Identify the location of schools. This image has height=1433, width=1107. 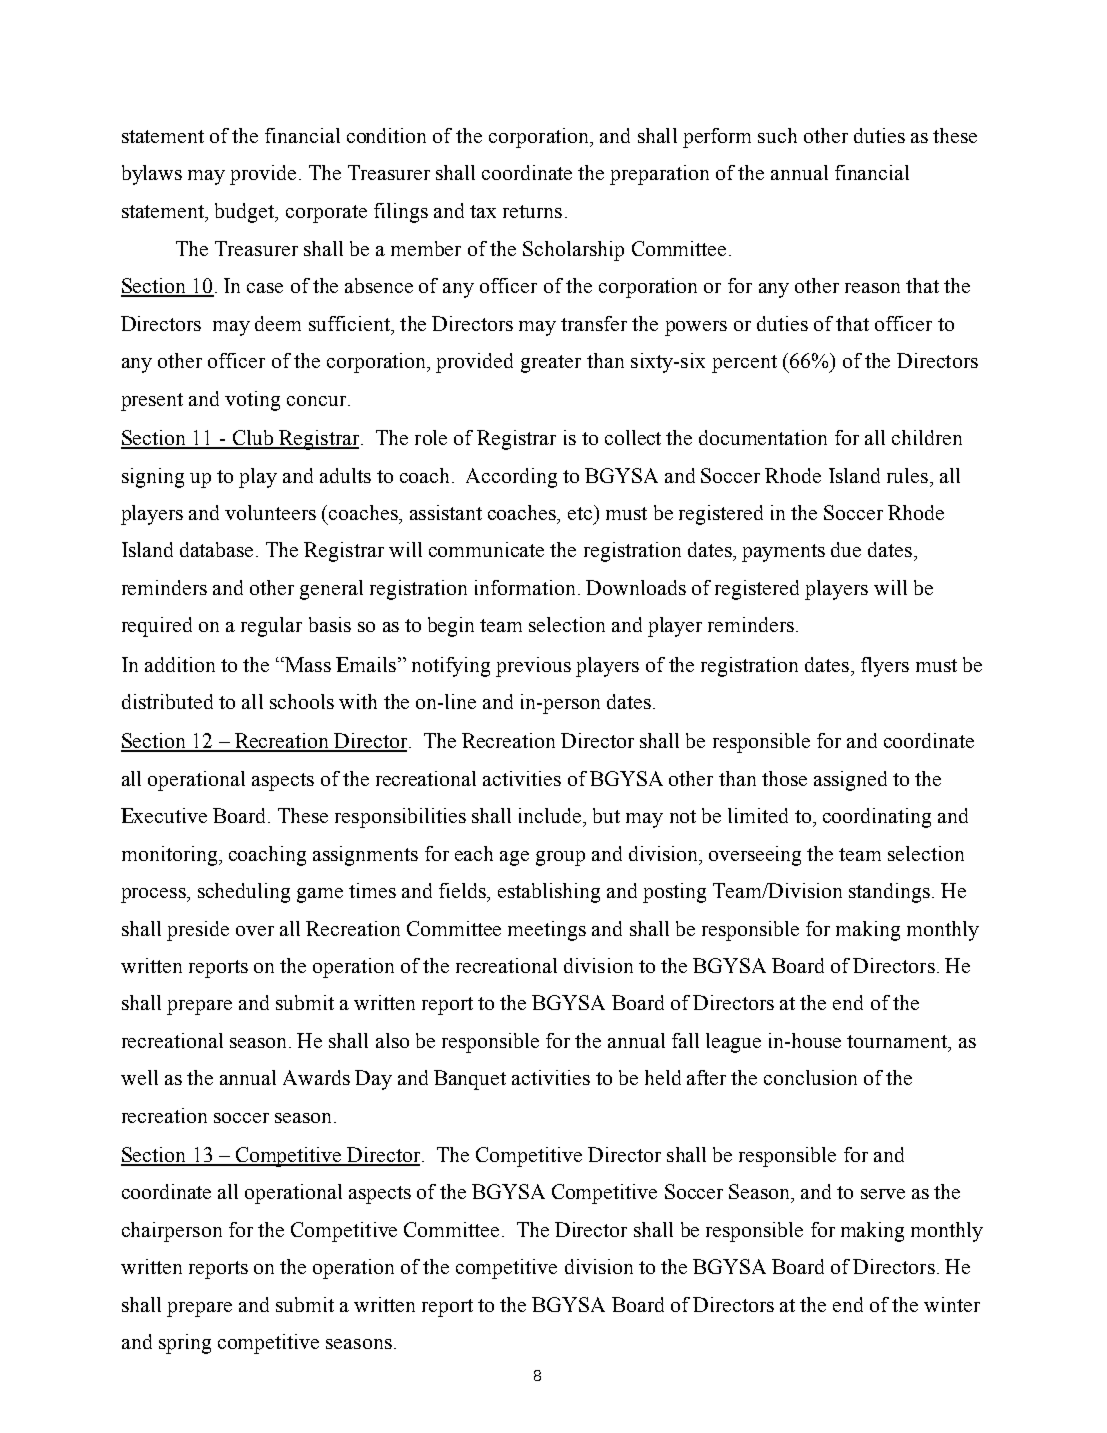
(302, 701).
